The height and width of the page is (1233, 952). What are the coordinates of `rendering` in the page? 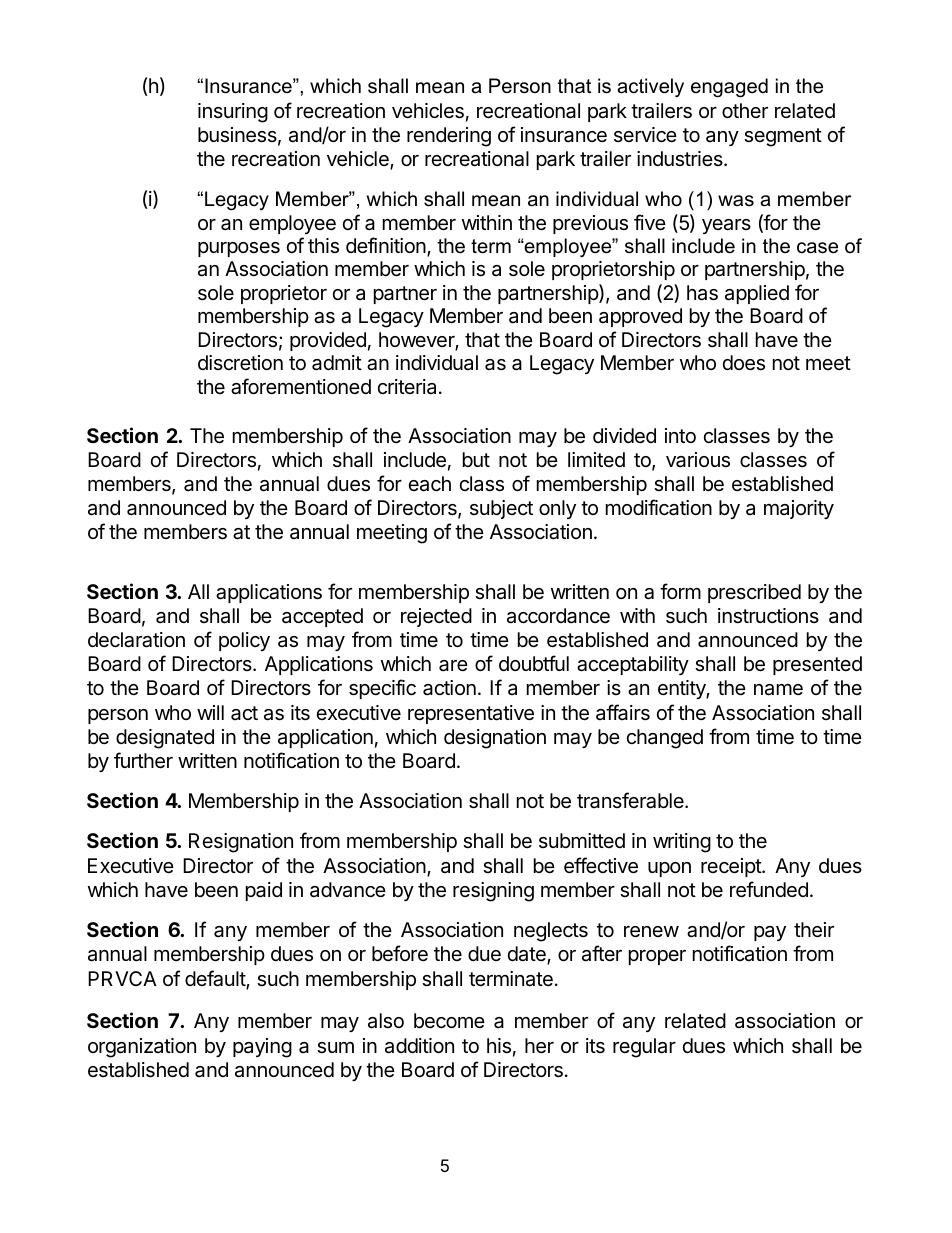 It's located at (449, 137).
